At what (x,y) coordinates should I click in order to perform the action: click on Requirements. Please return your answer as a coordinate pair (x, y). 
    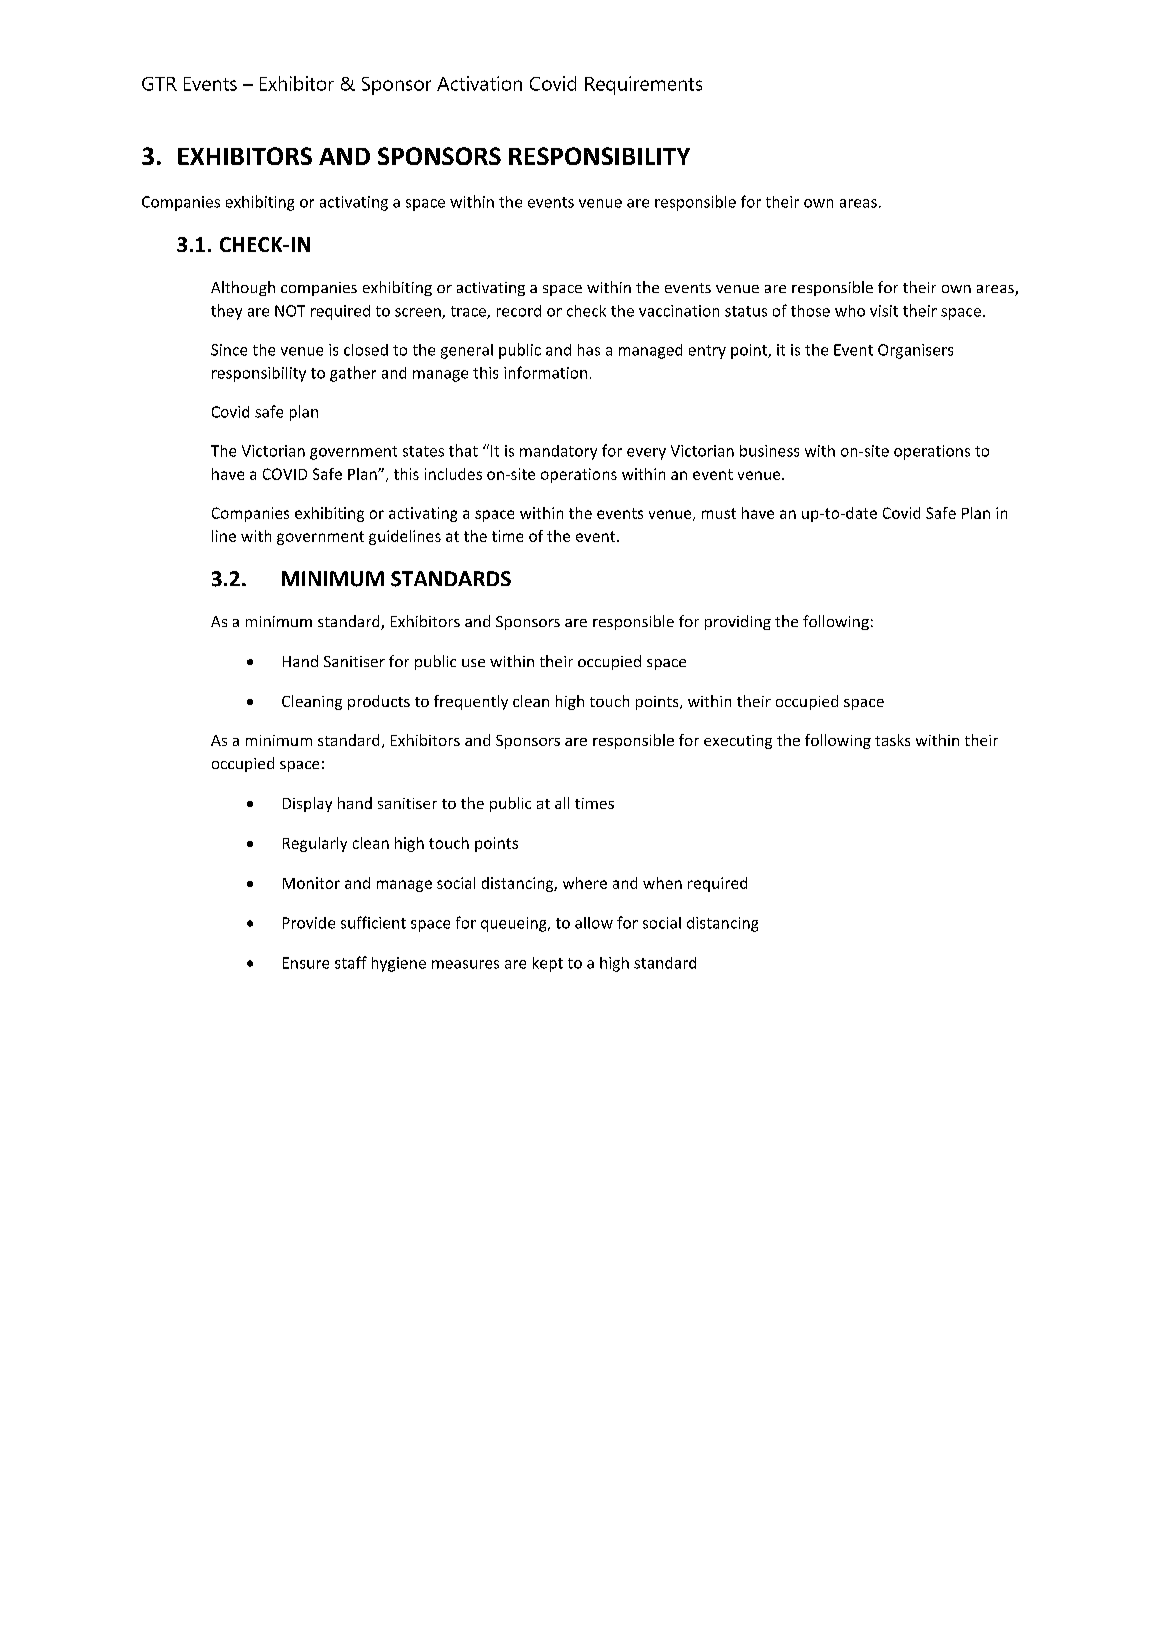
    Looking at the image, I should click on (643, 85).
